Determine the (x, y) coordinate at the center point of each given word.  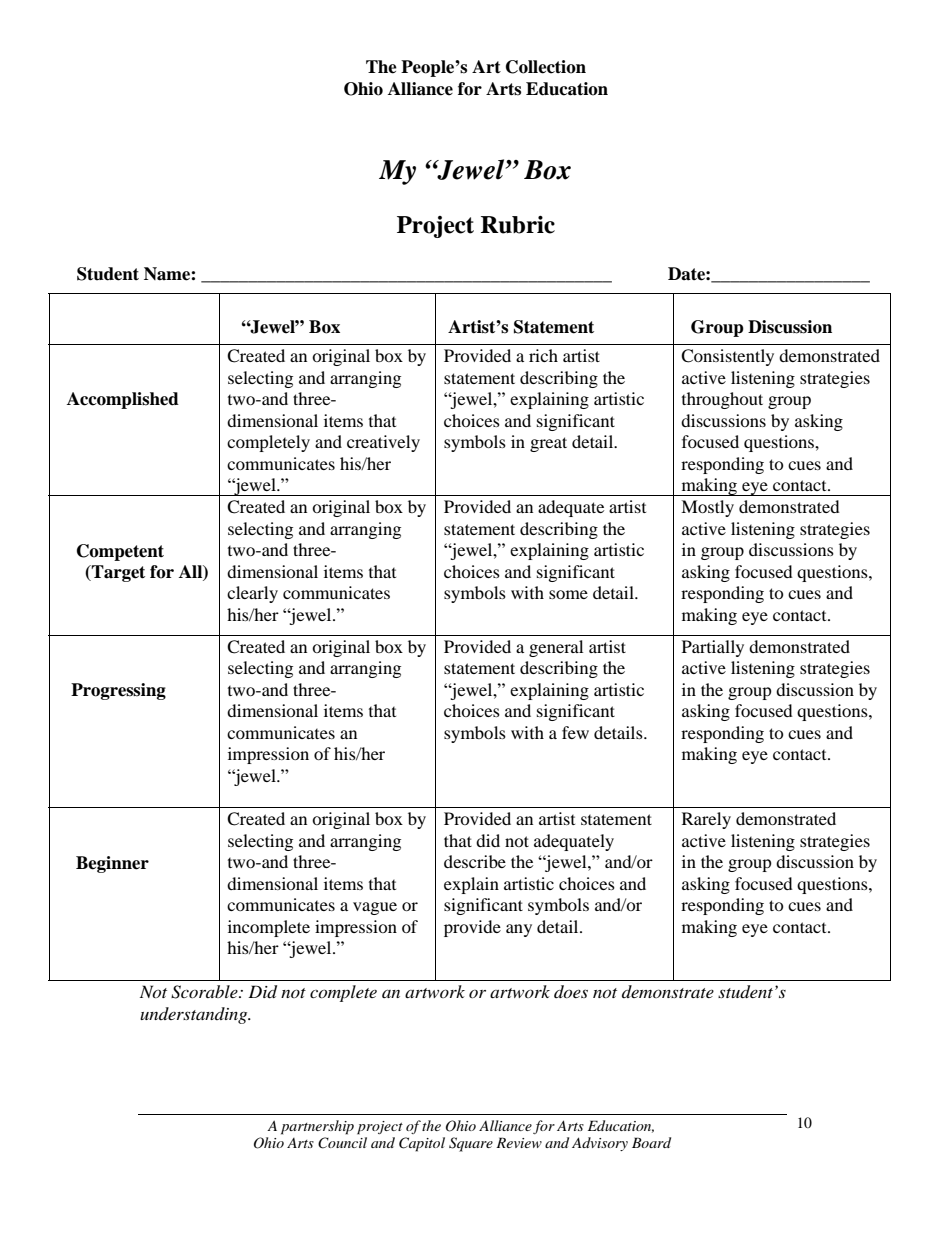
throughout (722, 400)
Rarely (706, 820)
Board (651, 1142)
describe (475, 861)
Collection (546, 67)
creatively (383, 443)
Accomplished (123, 400)
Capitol (422, 1144)
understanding (195, 1015)
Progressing (118, 691)
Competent (120, 552)
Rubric (518, 225)
